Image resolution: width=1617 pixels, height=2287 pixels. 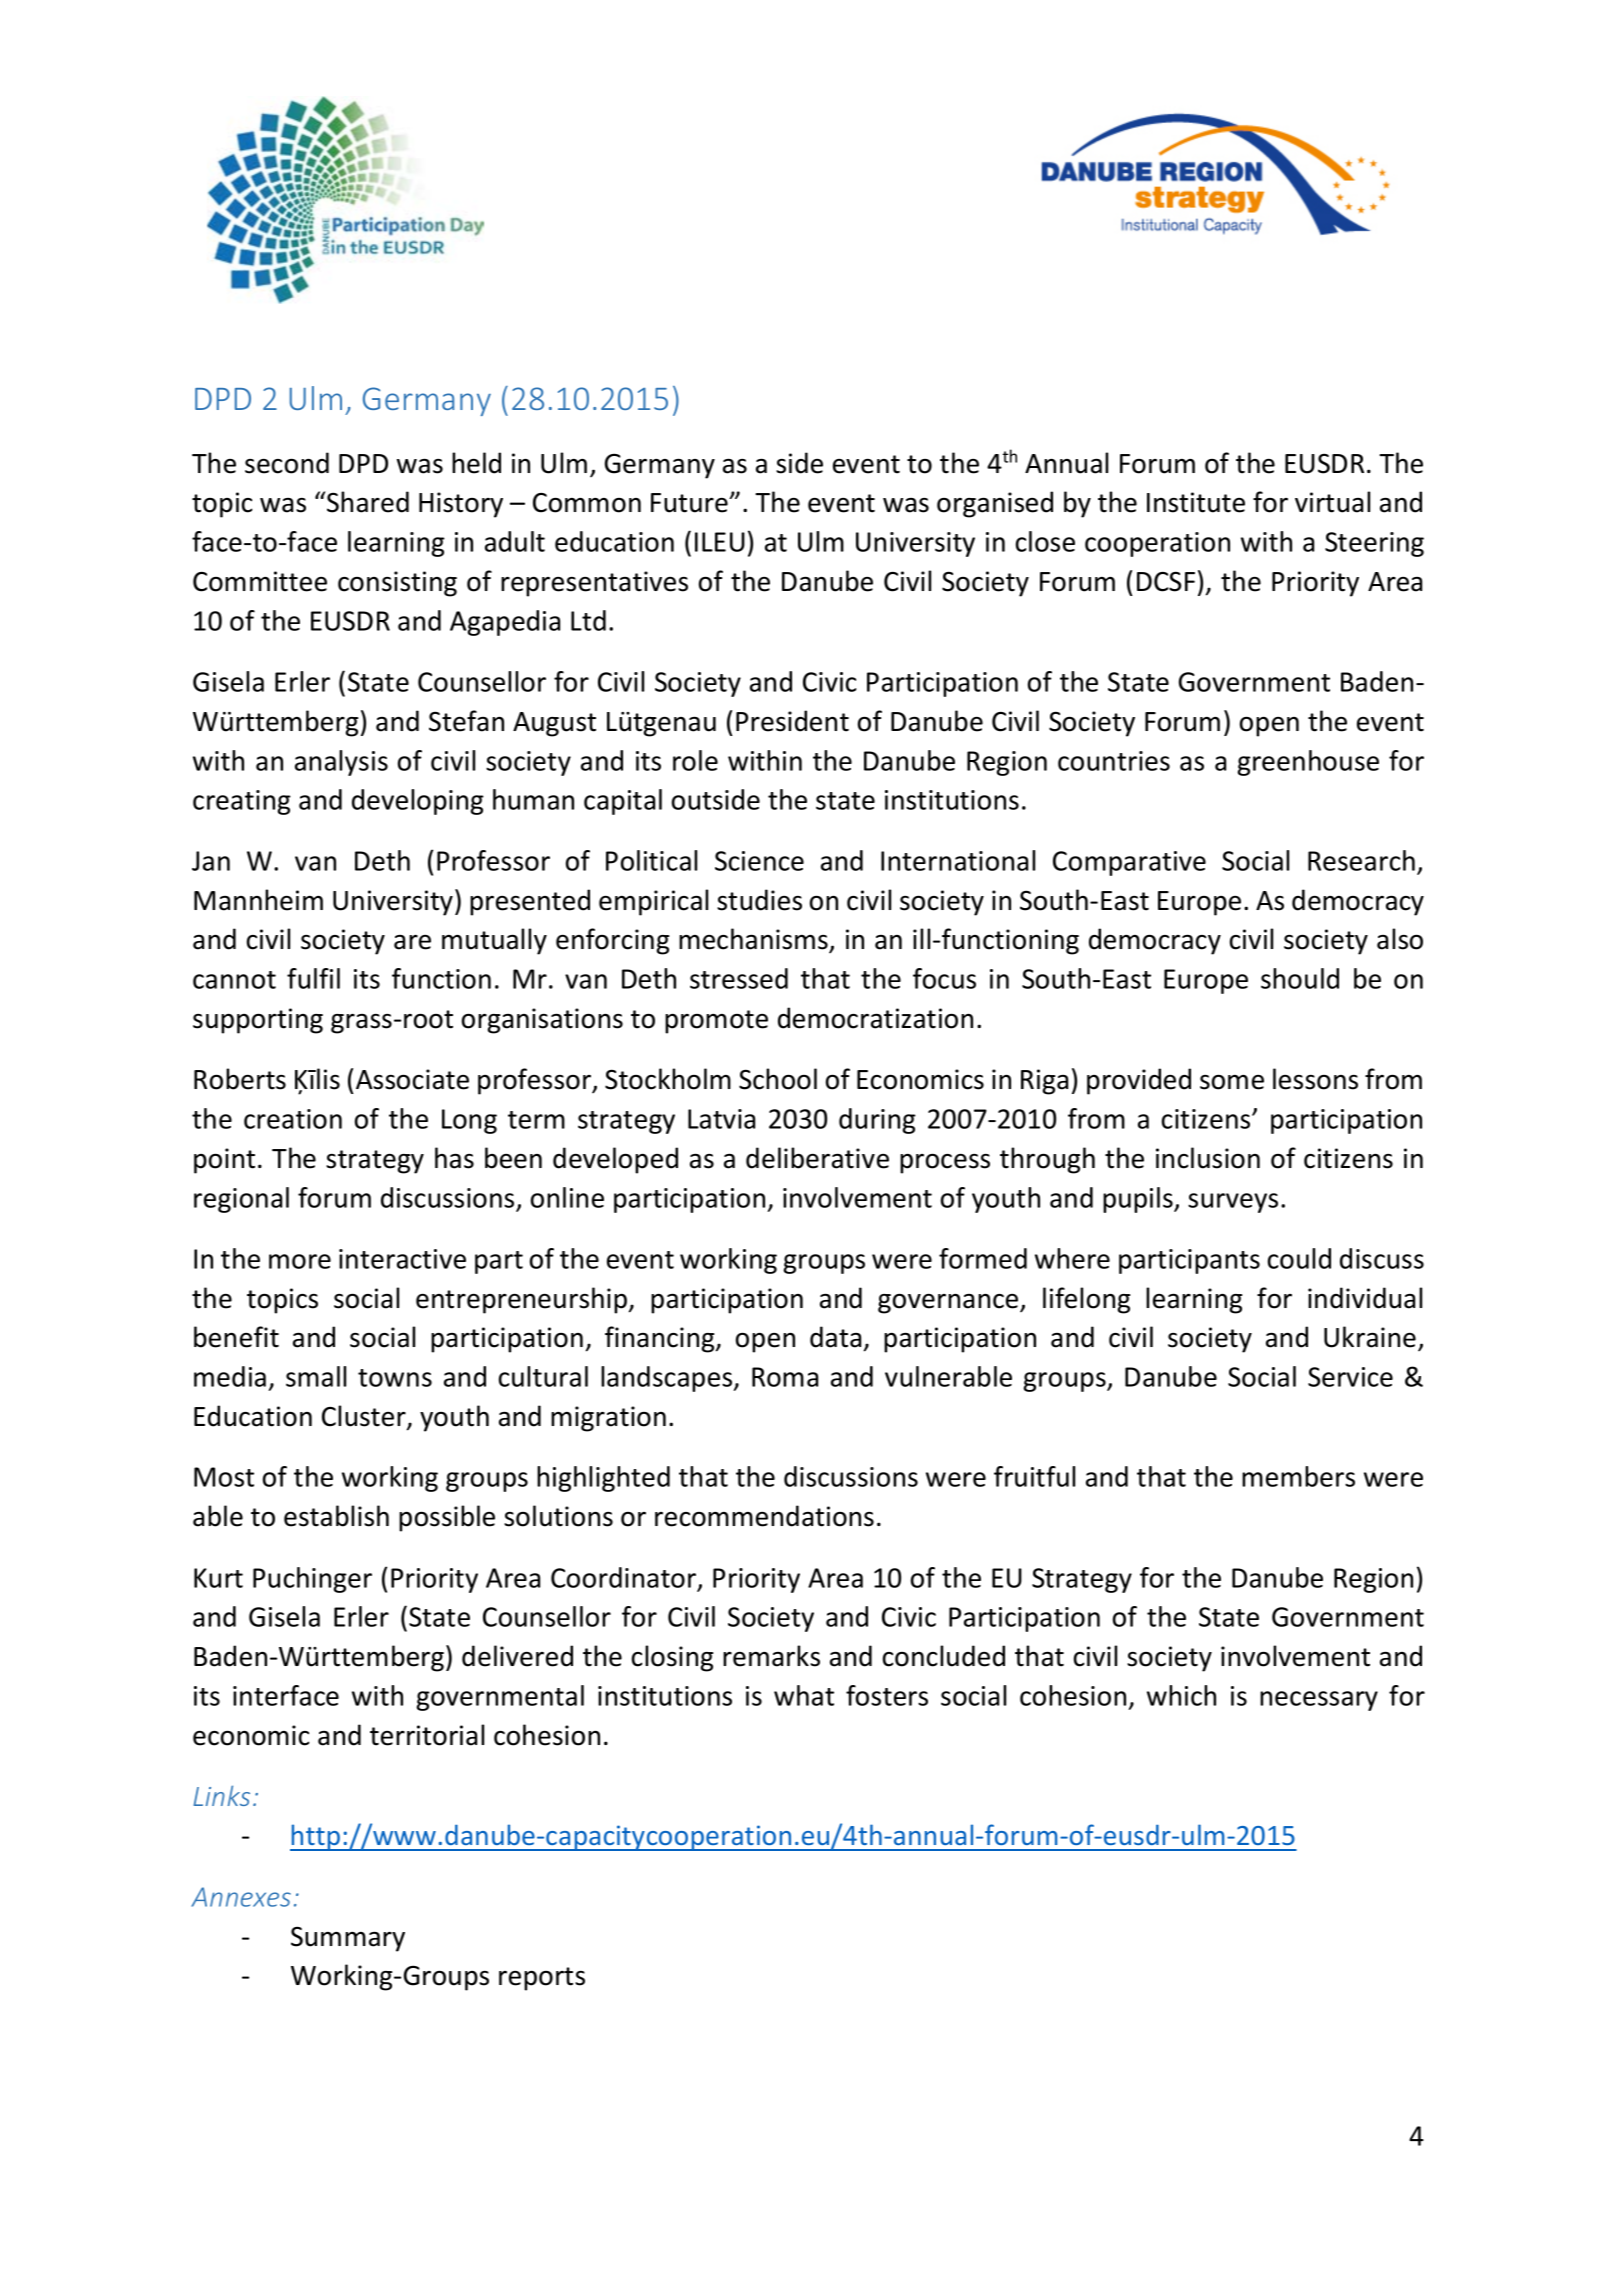 I want to click on members, so click(x=1298, y=1476).
